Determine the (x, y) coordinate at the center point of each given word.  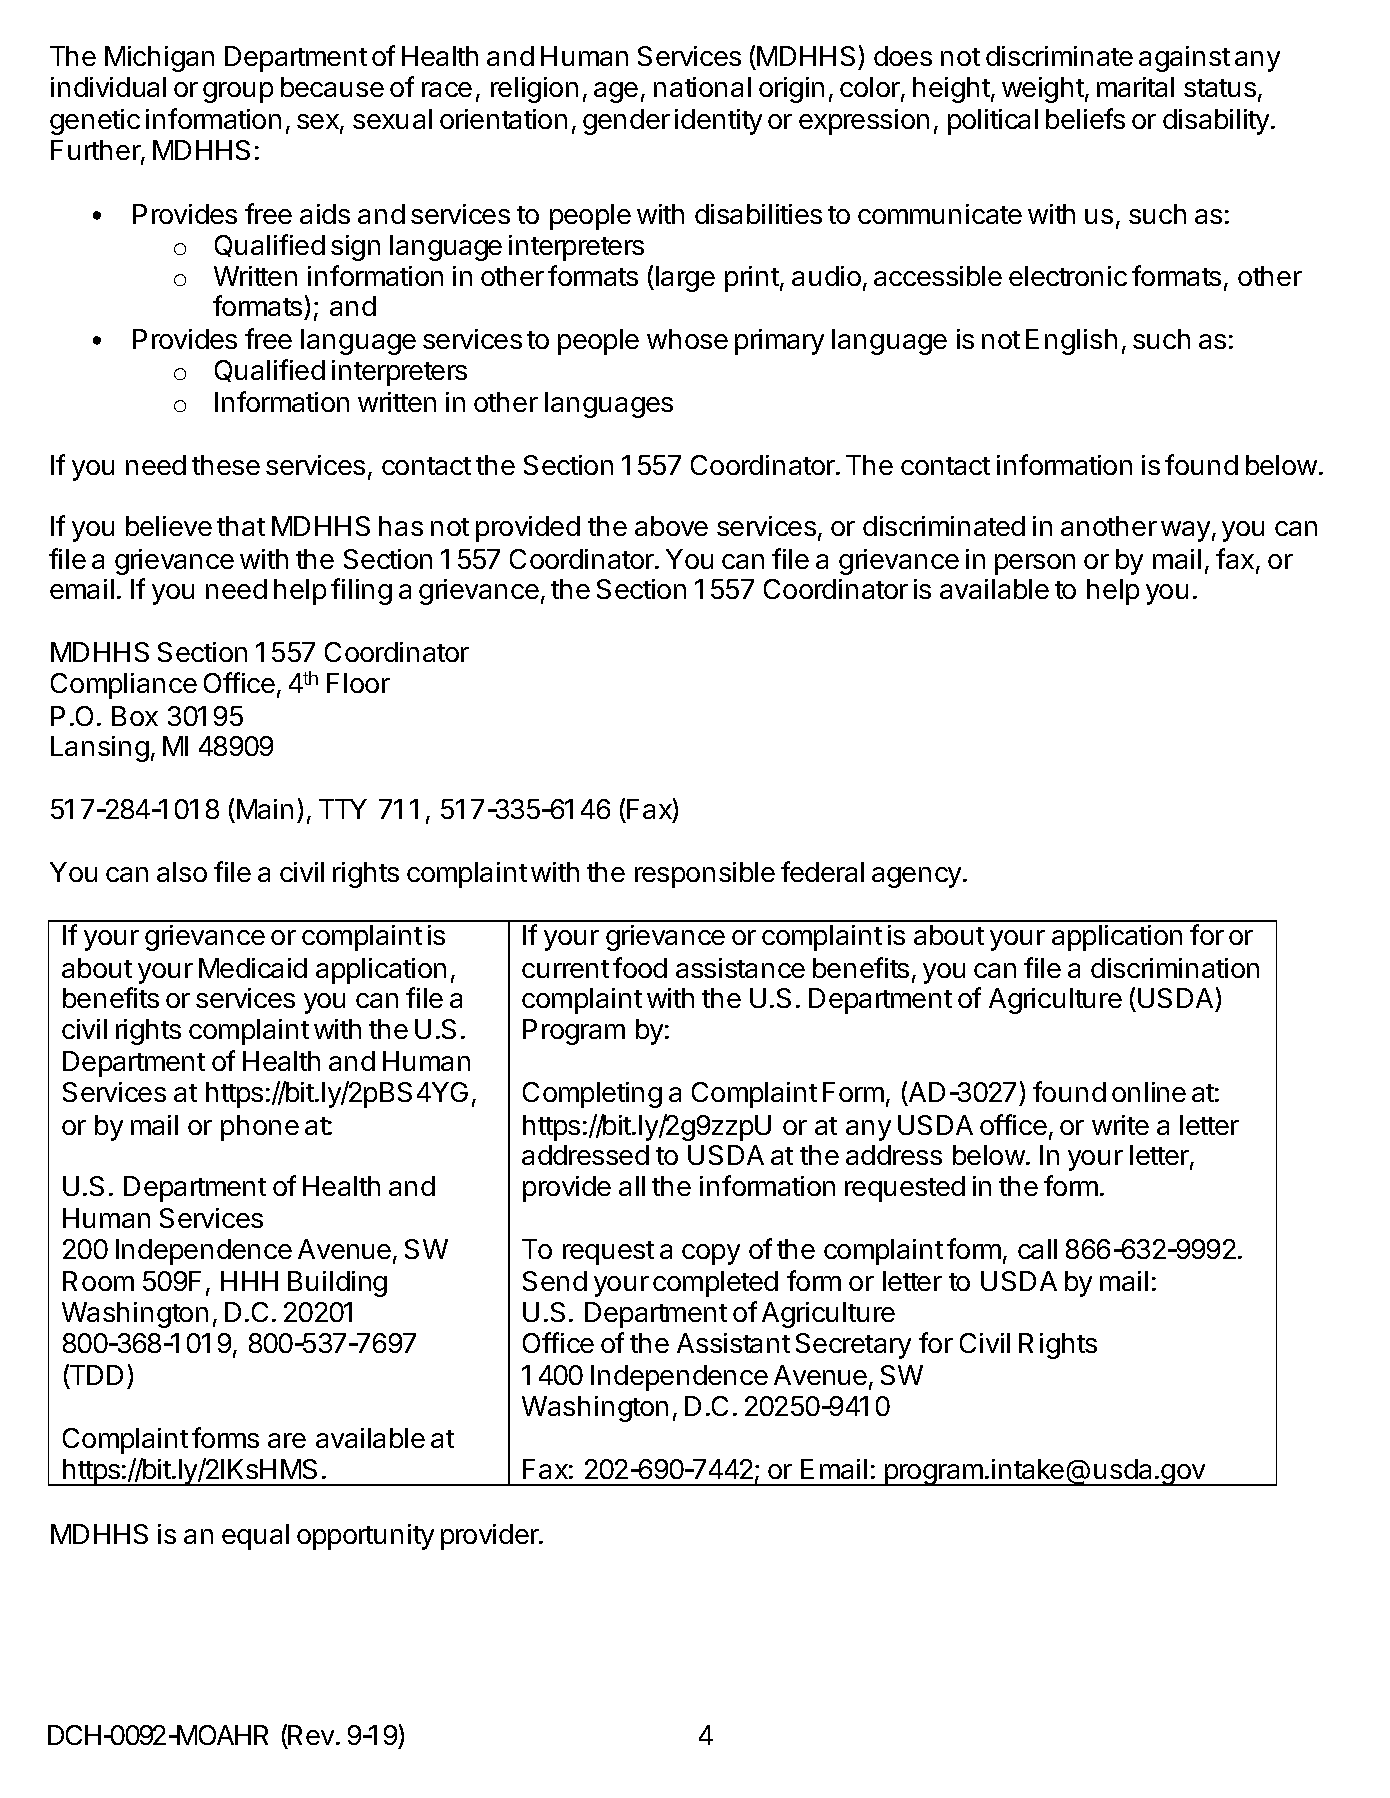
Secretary (853, 1346)
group (238, 92)
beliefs (1085, 118)
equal (255, 1537)
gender (626, 122)
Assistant (733, 1343)
